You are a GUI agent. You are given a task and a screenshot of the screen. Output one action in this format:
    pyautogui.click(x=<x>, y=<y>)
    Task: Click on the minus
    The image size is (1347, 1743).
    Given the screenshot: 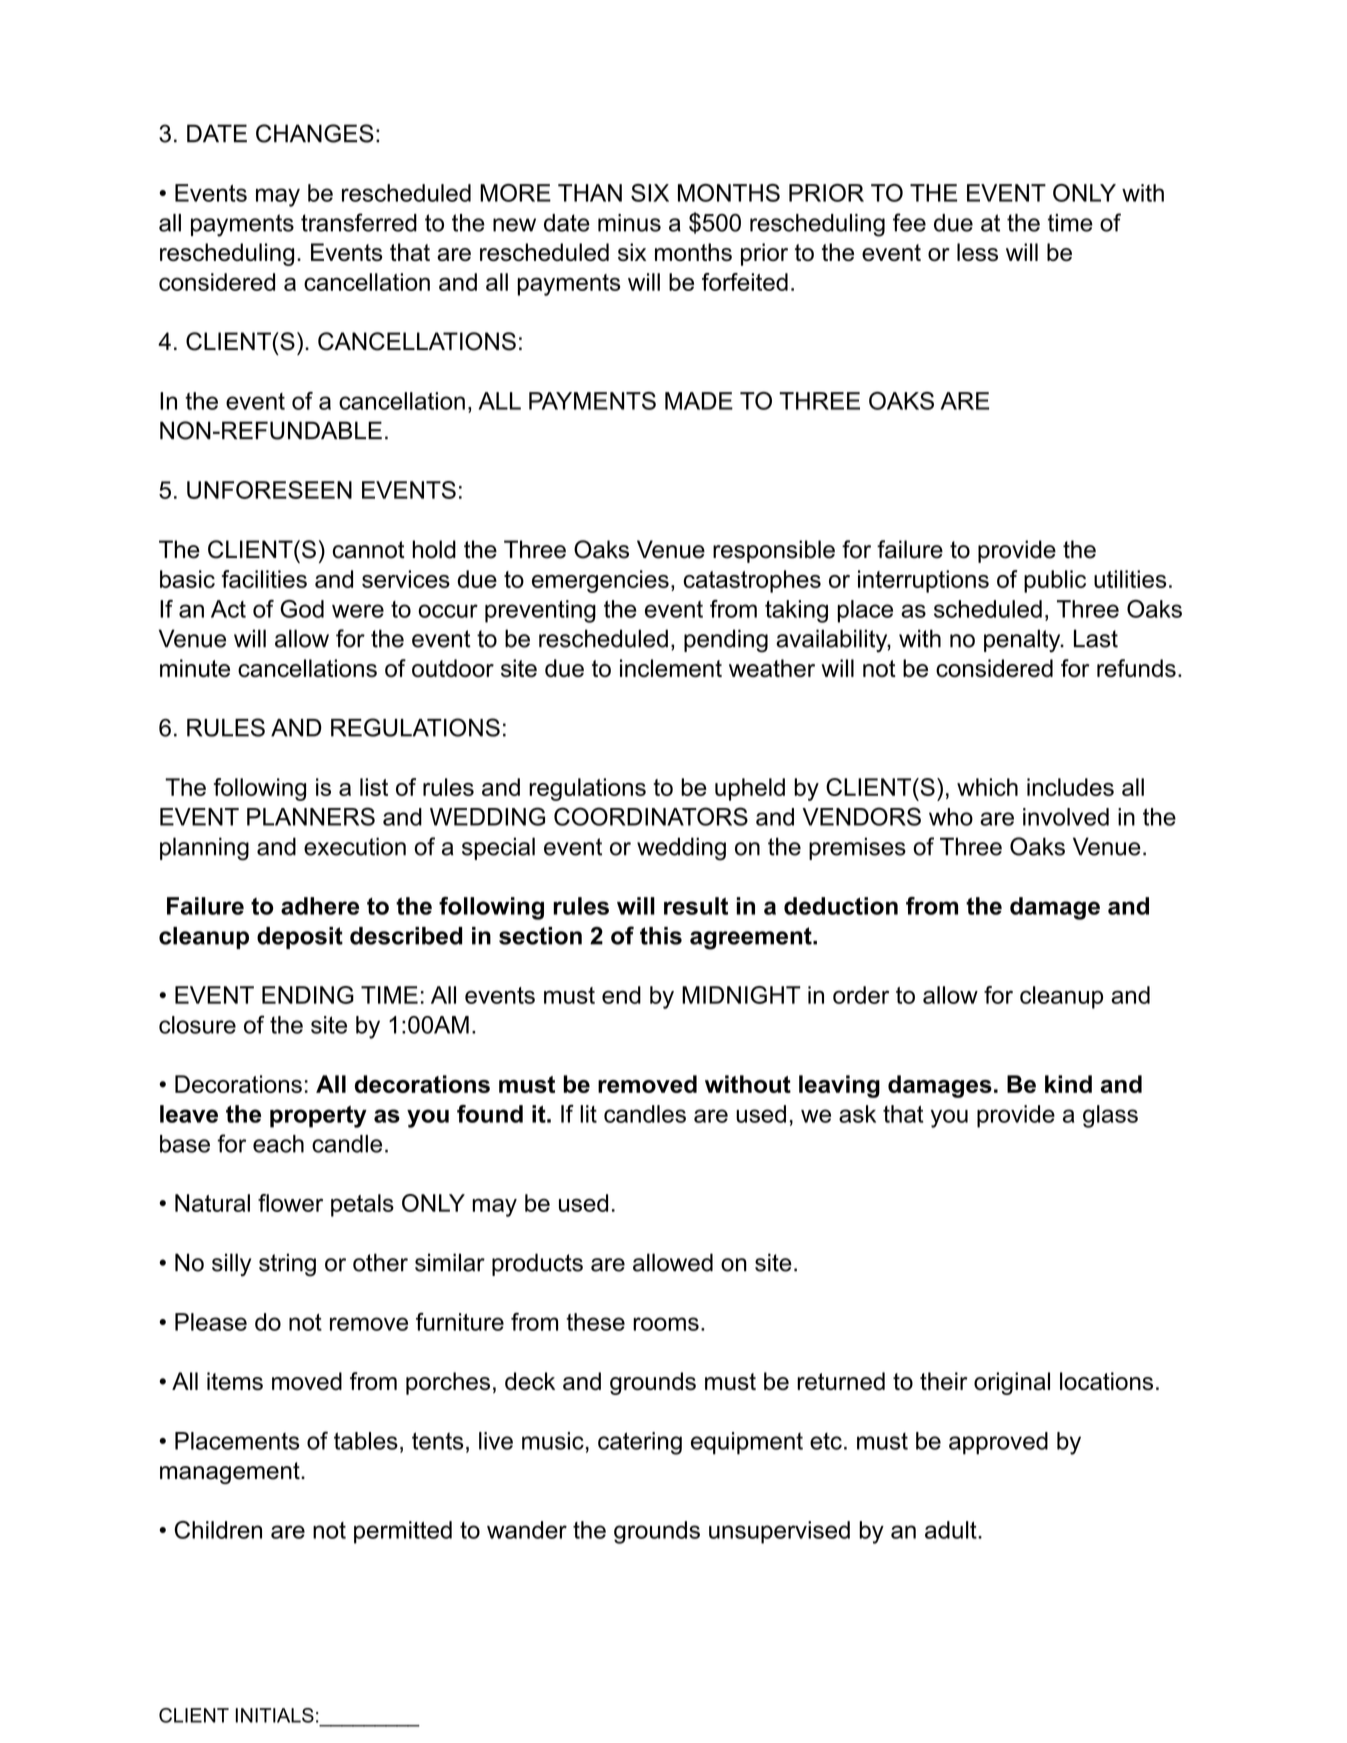 What is the action you would take?
    pyautogui.click(x=629, y=223)
